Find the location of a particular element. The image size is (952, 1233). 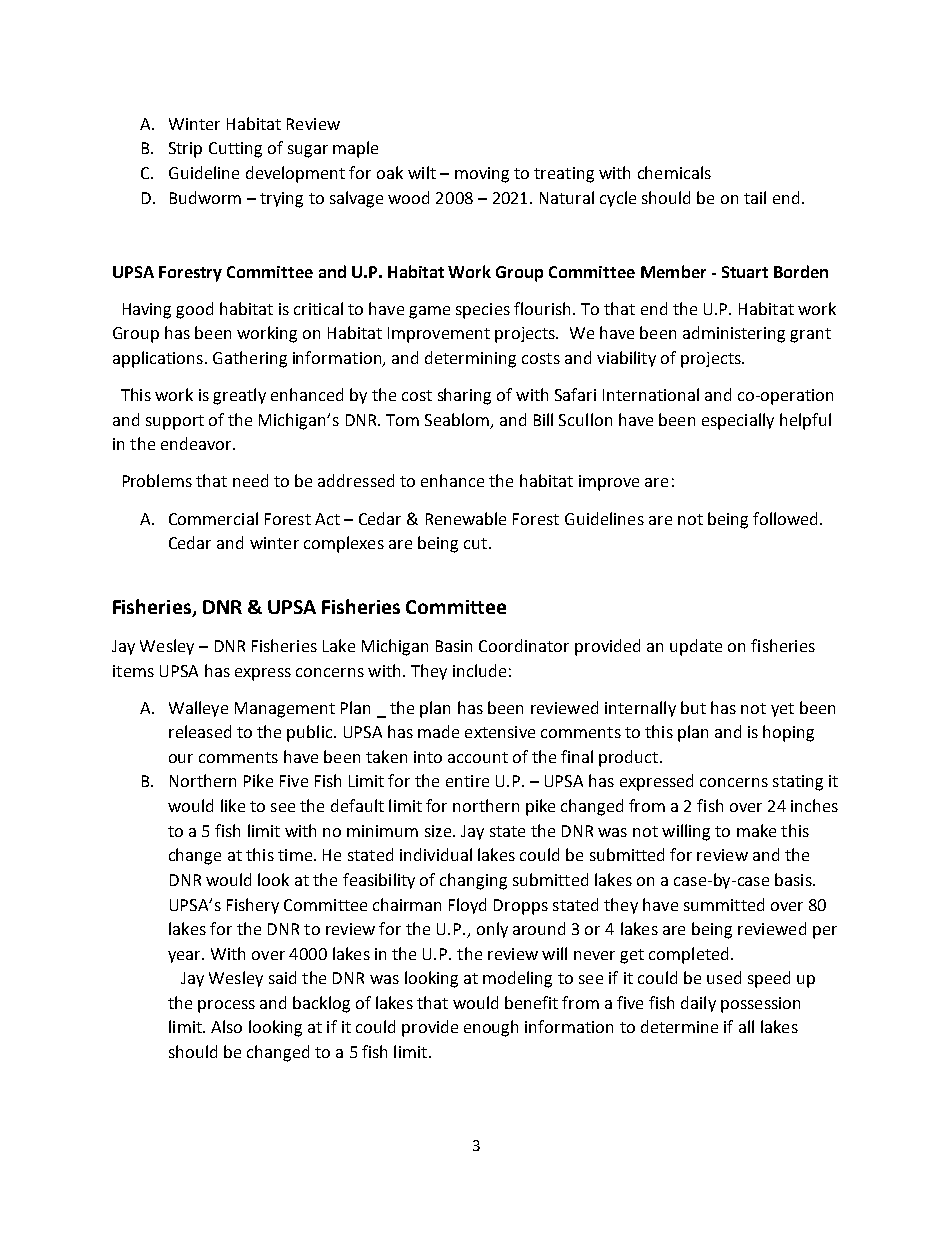

Walleye is located at coordinates (198, 709).
